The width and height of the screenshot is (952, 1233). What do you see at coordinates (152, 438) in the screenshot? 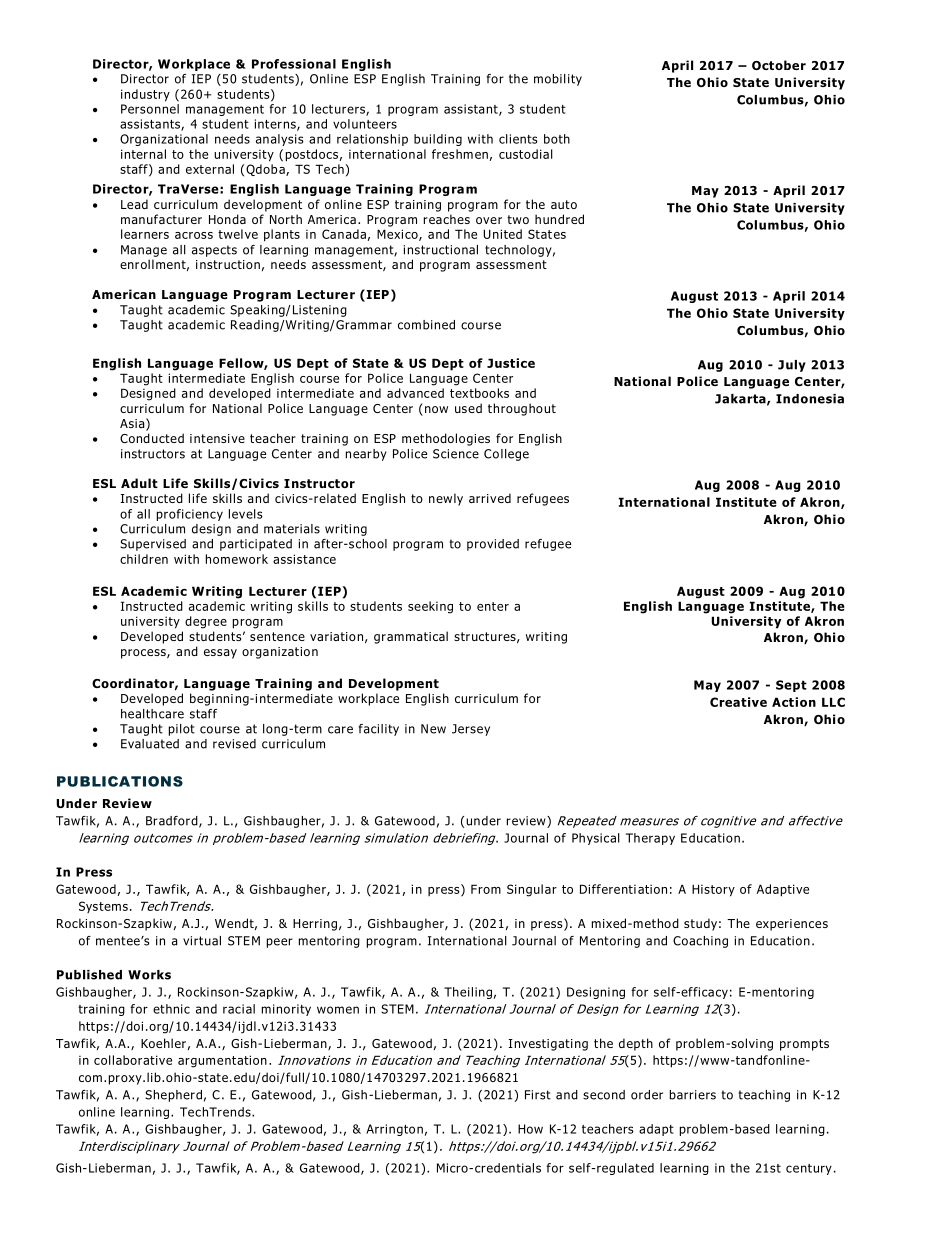
I see `Conducted` at bounding box center [152, 438].
